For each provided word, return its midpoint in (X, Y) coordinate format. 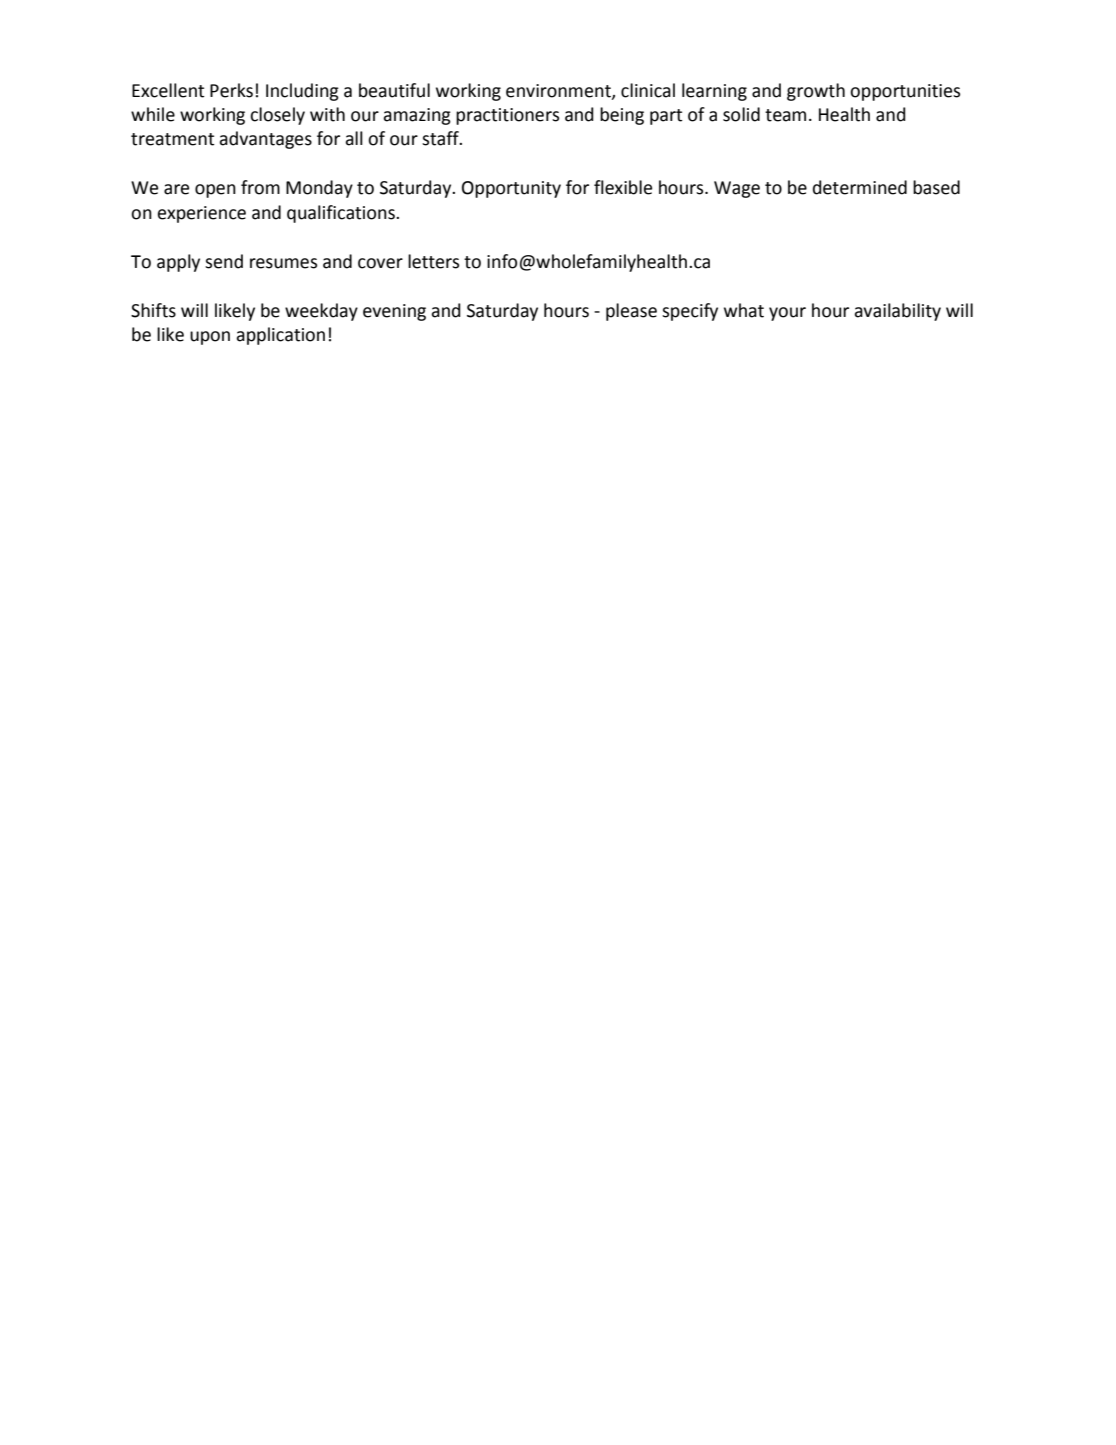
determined (860, 187)
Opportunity (511, 189)
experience (202, 214)
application (280, 336)
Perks (231, 90)
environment (559, 91)
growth (816, 92)
